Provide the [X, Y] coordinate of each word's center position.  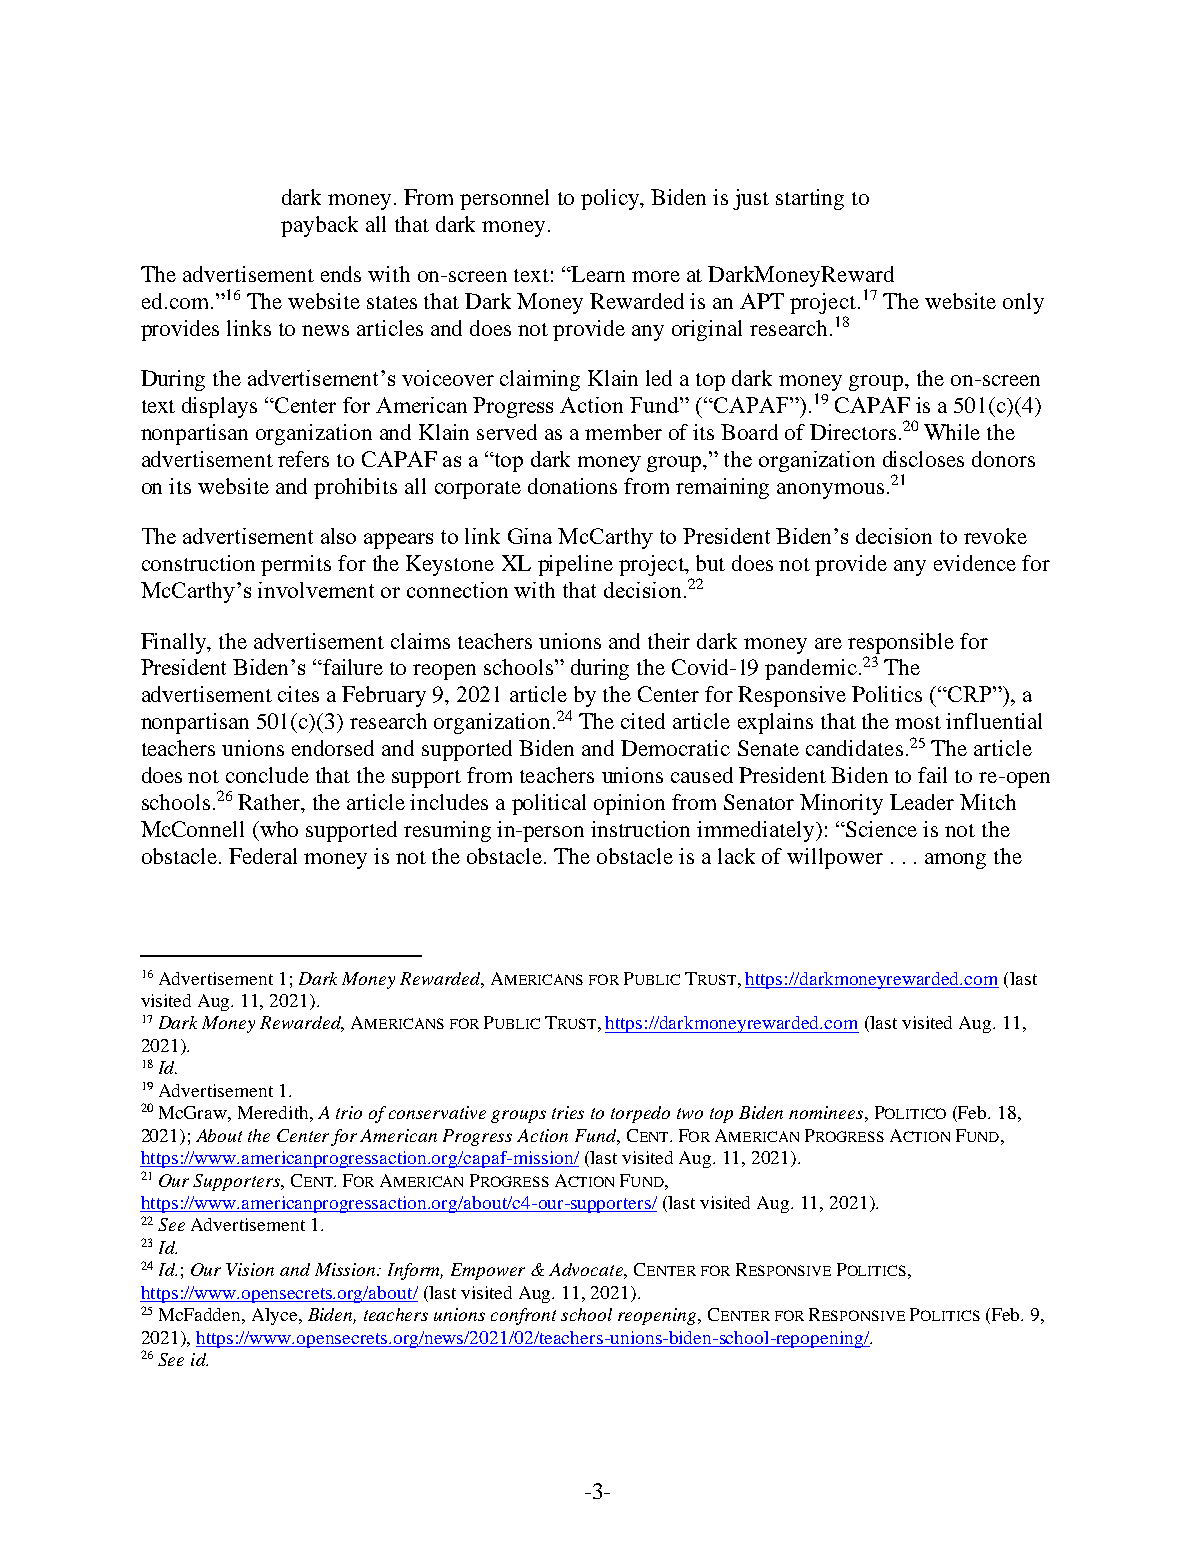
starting [810, 199]
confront [523, 1316]
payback [319, 226]
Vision [250, 1269]
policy [611, 199]
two [690, 1113]
